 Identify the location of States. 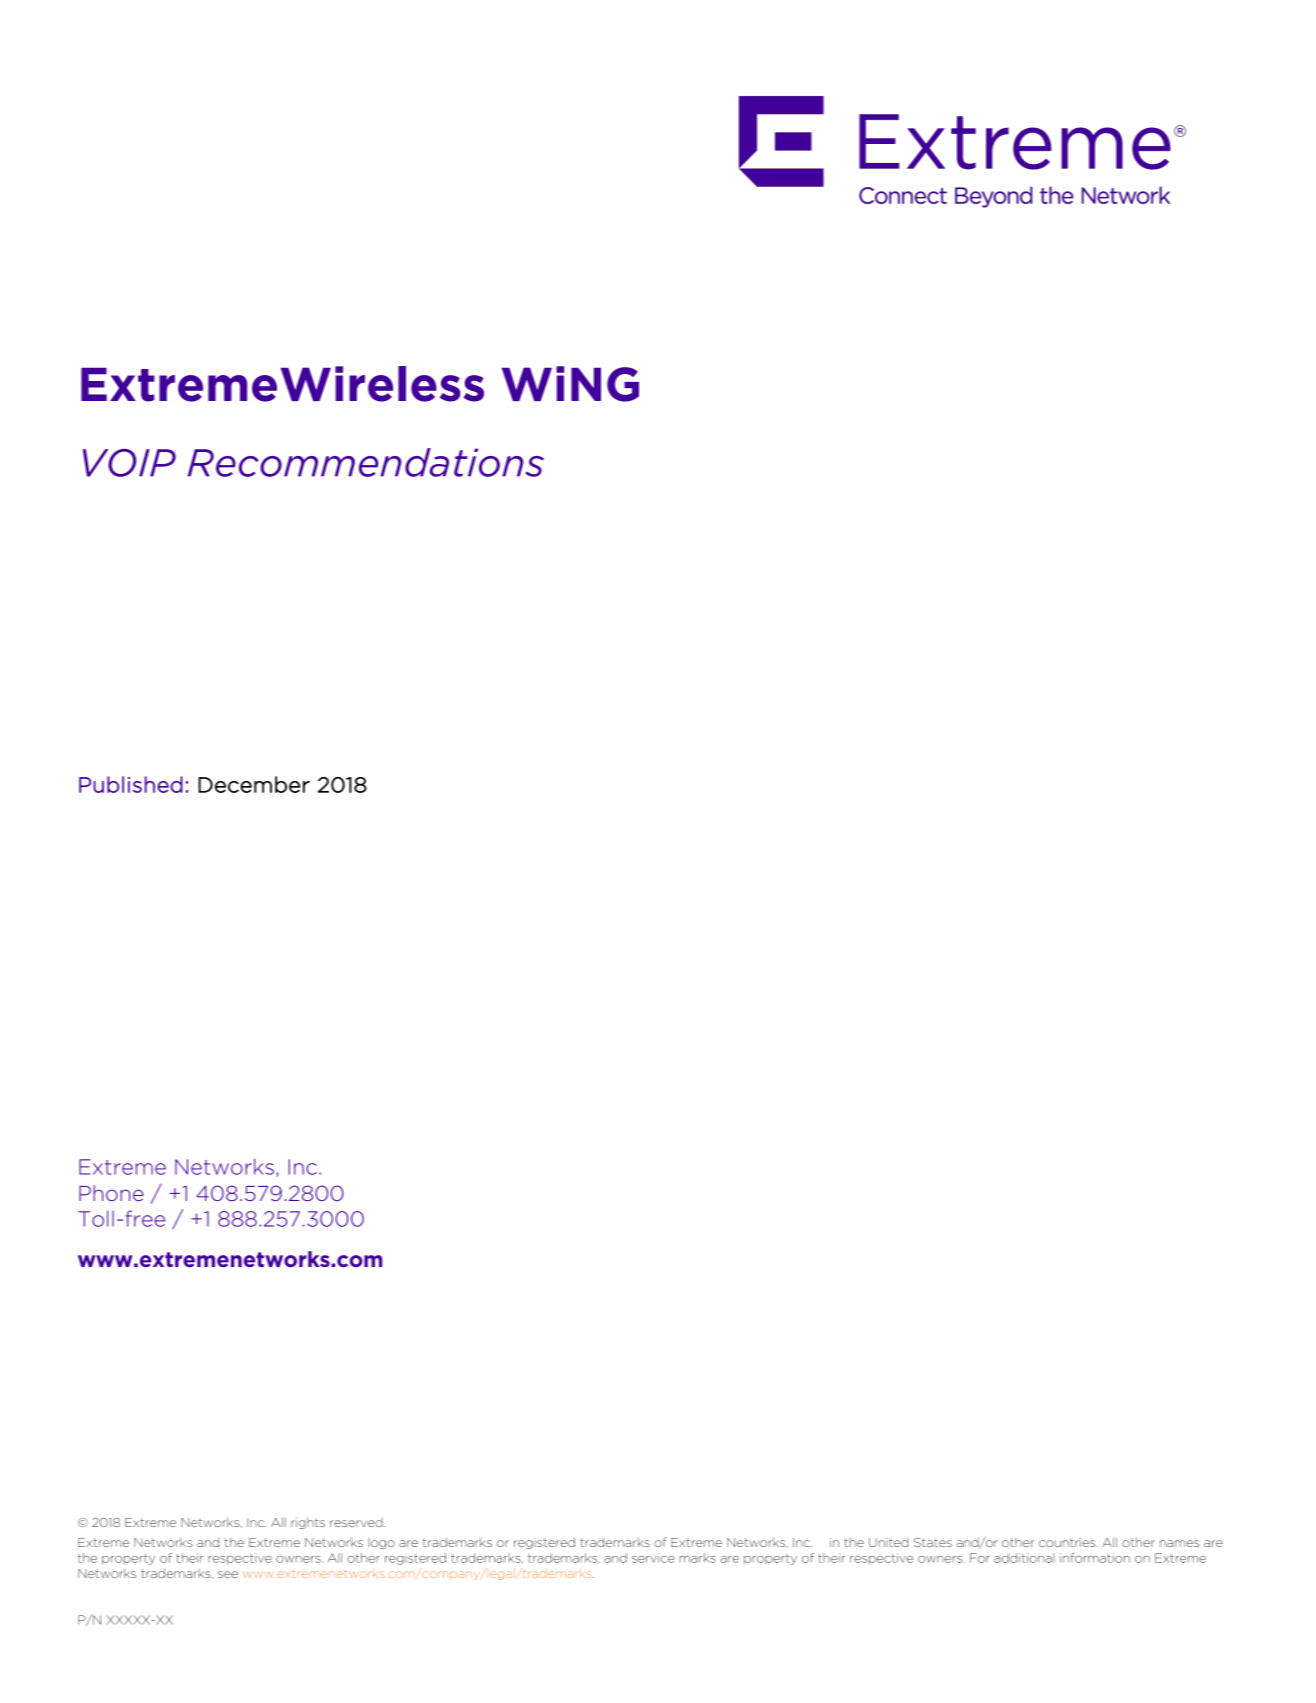
(933, 1542).
